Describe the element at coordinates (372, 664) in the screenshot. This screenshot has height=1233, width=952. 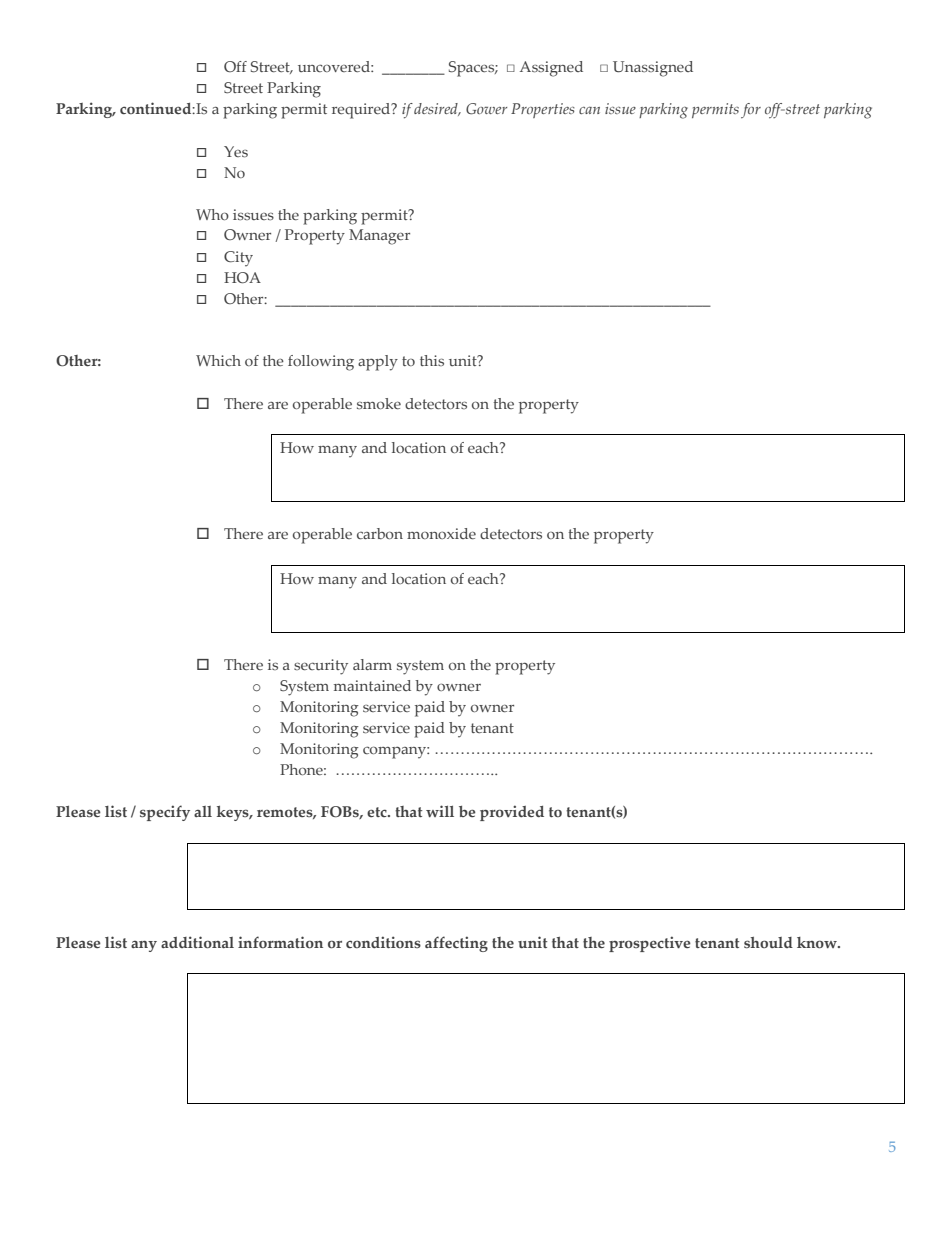
I see `alarm` at that location.
